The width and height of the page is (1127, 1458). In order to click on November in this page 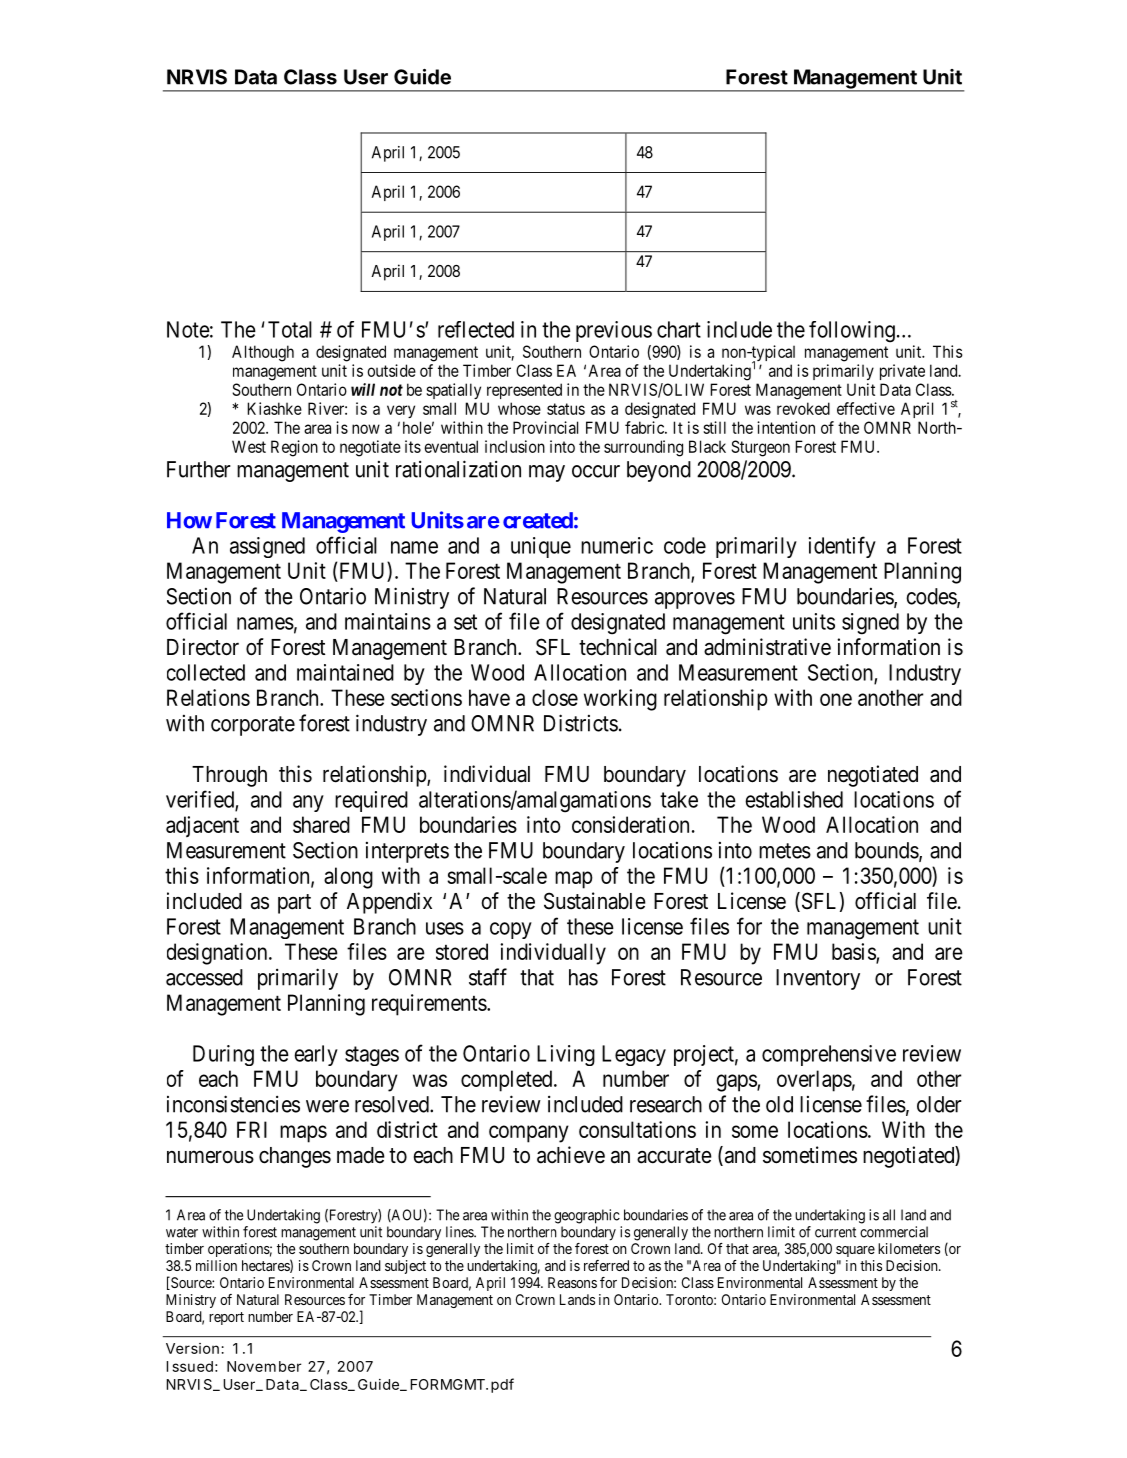, I will do `click(264, 1366)`.
